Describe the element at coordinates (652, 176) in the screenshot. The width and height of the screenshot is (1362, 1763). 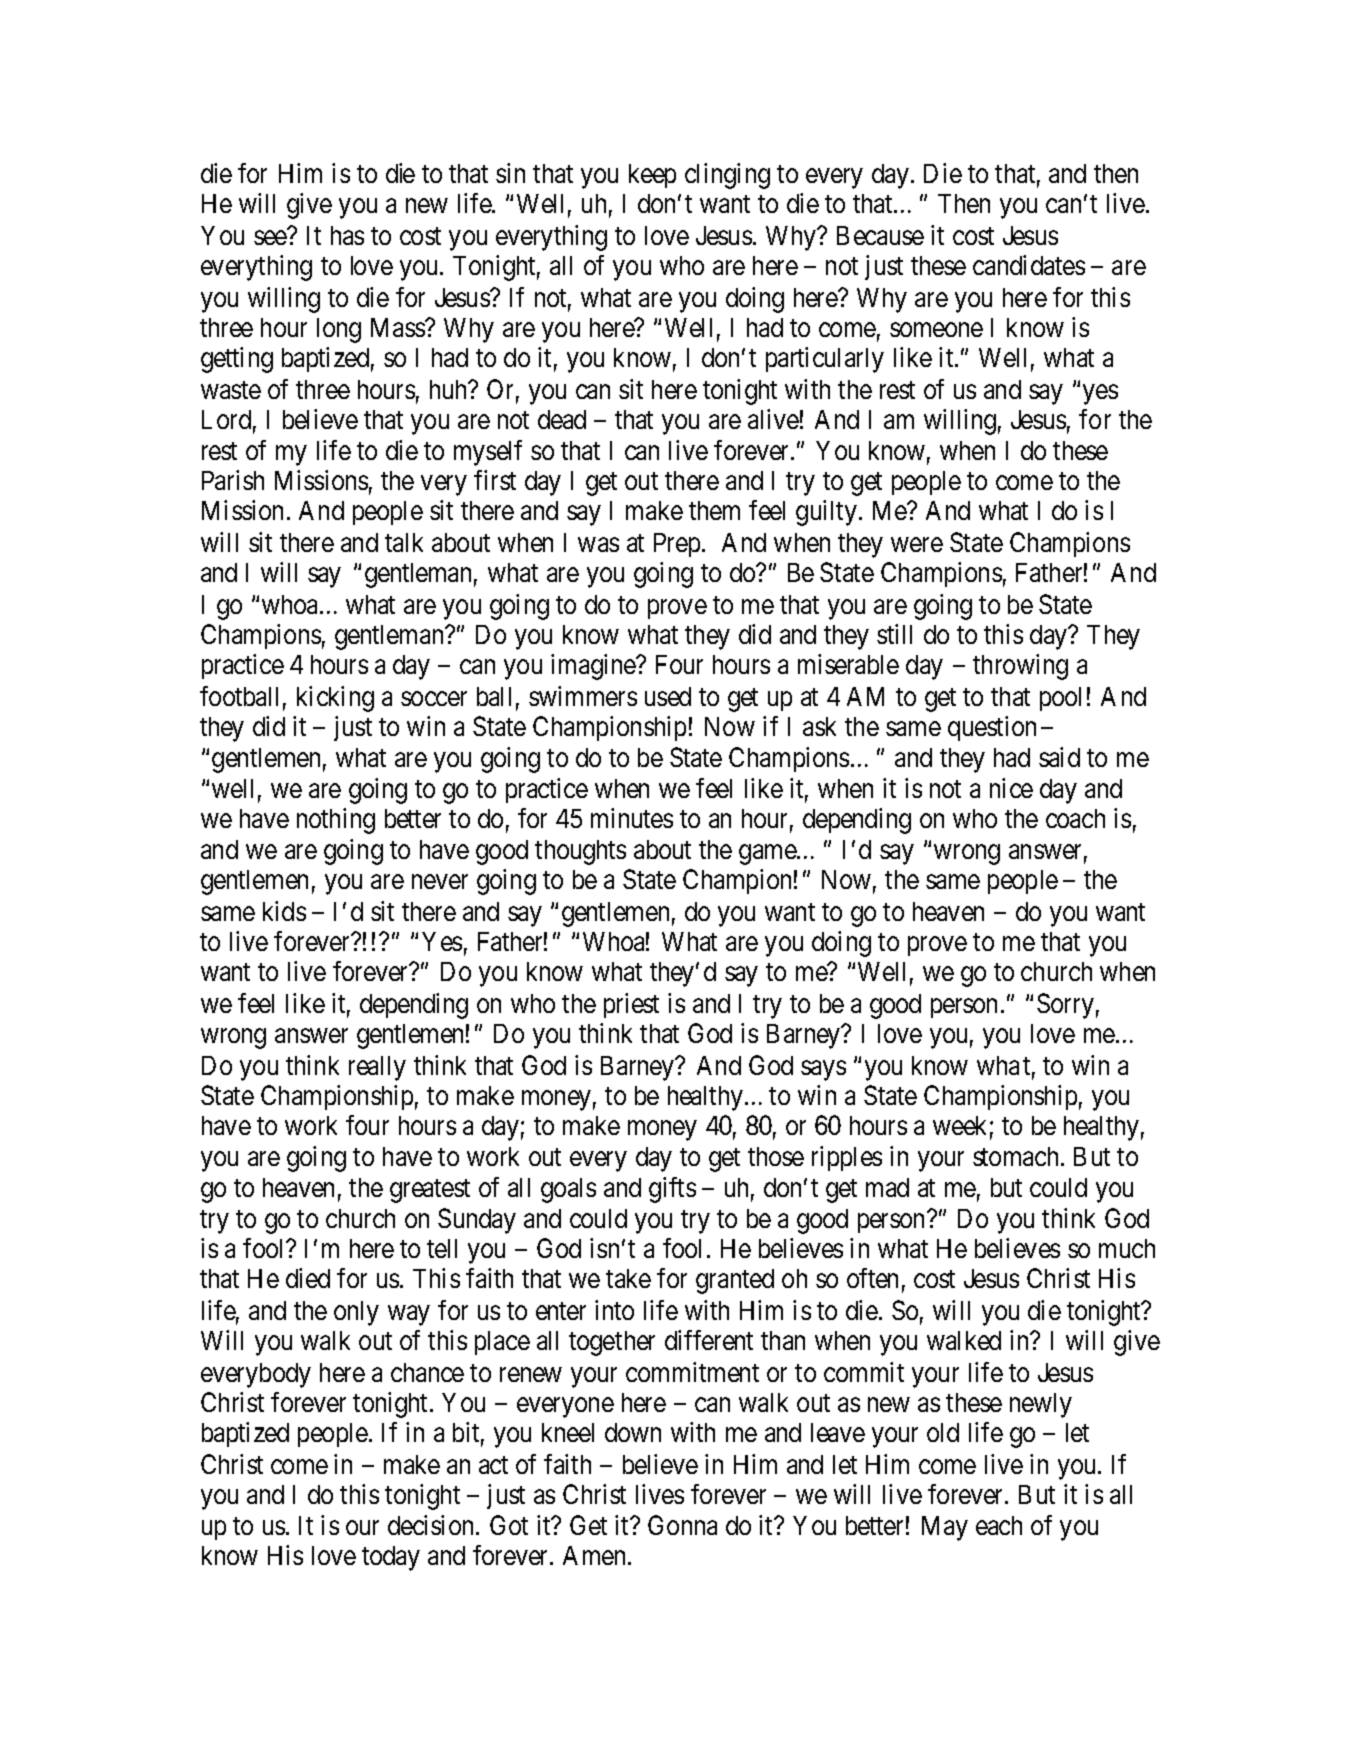
I see `keep` at that location.
